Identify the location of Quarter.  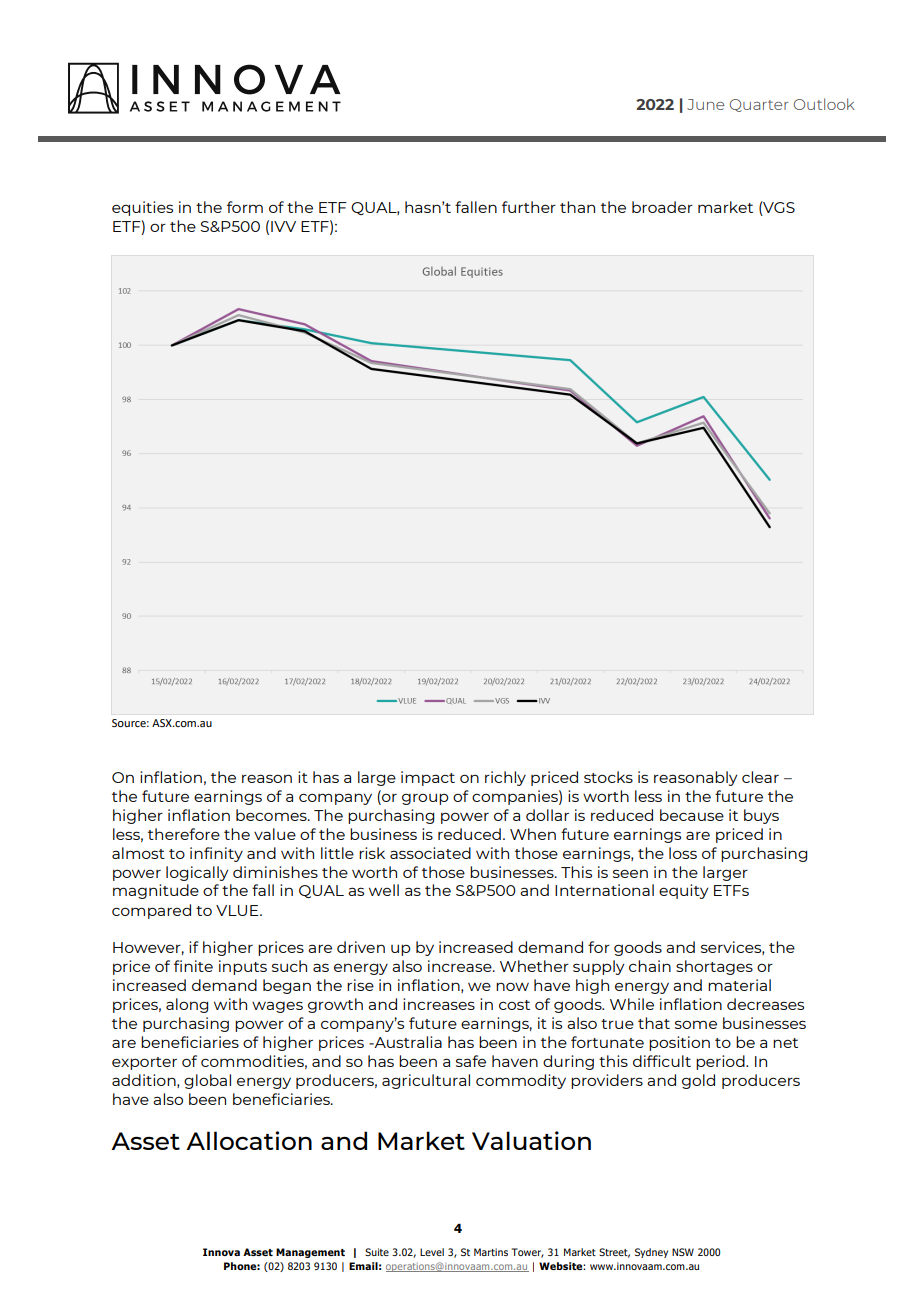
(759, 105).
